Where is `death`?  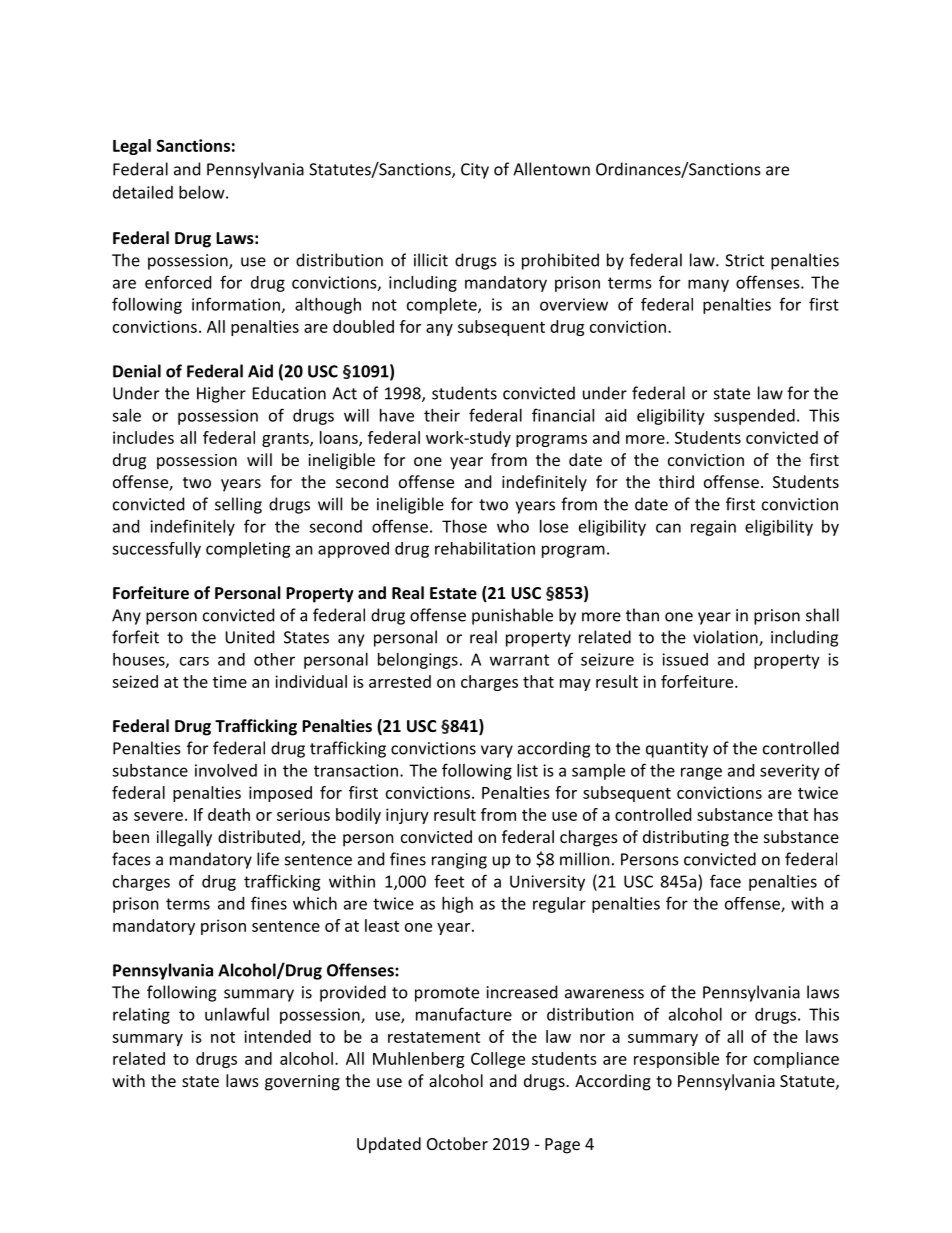
death is located at coordinates (229, 814).
